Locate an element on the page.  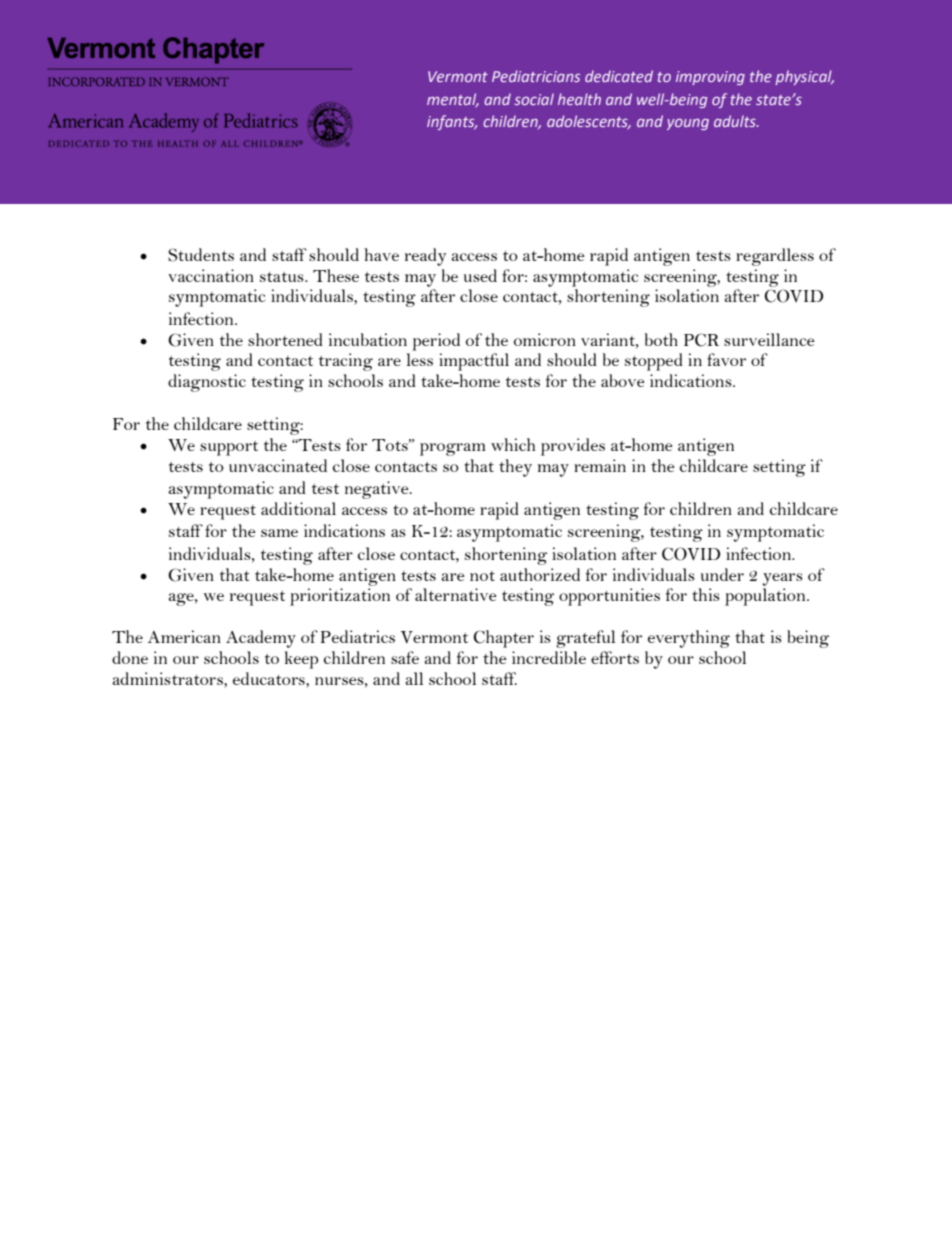
improving is located at coordinates (710, 78).
